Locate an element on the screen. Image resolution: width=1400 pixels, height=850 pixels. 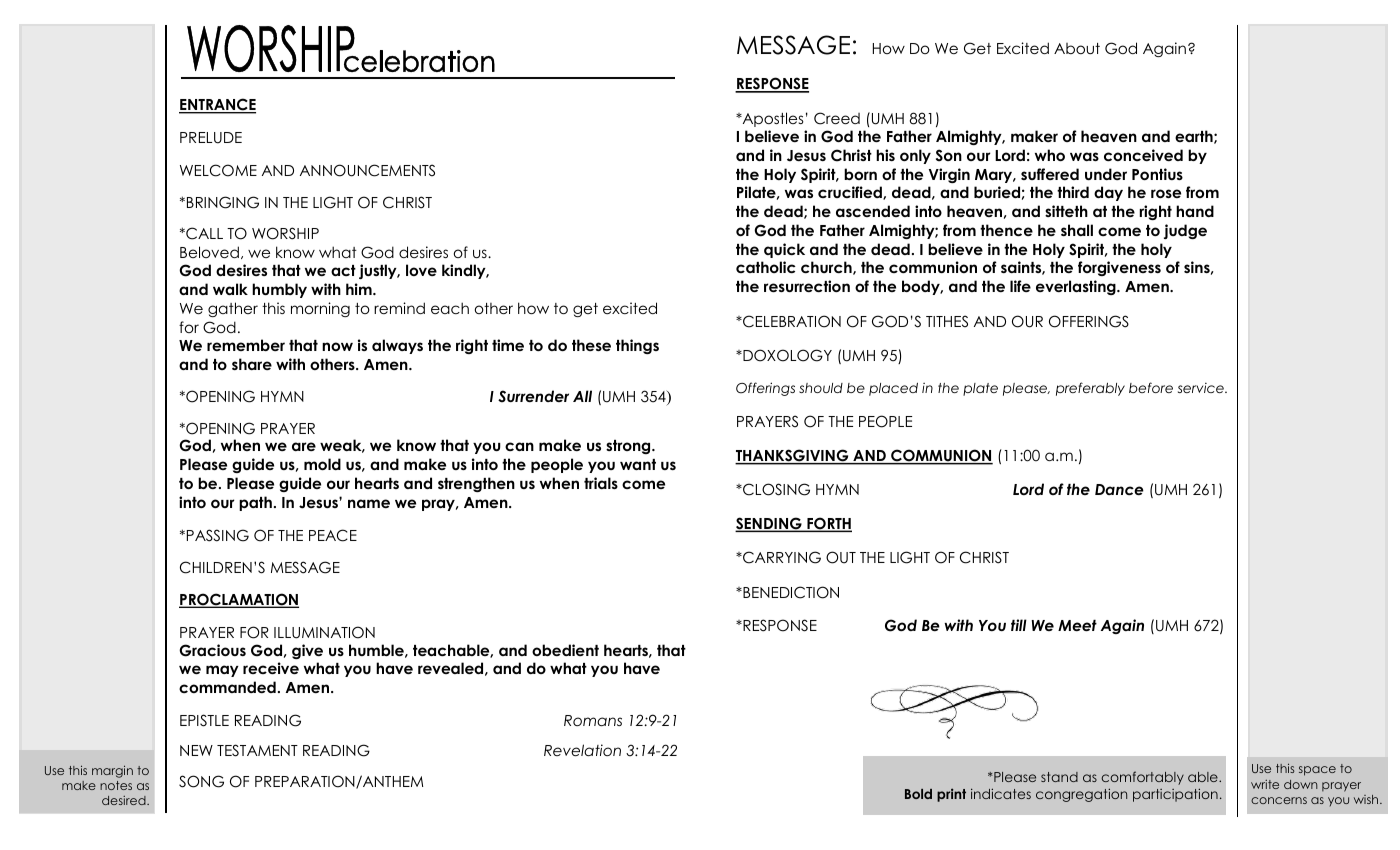
Dance is located at coordinates (1119, 489).
